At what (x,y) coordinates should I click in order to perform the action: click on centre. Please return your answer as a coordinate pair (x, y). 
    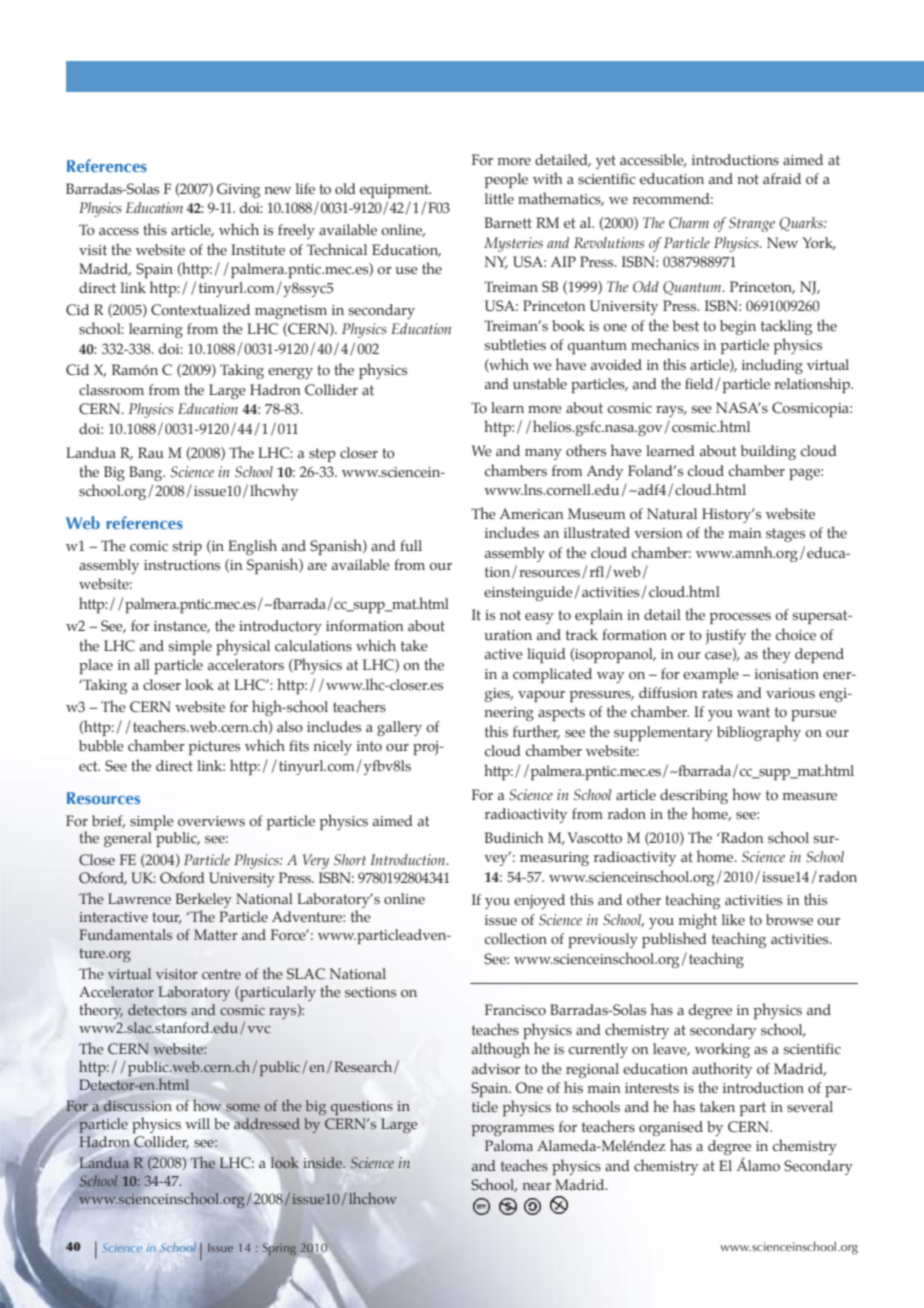
    Looking at the image, I should click on (221, 974).
